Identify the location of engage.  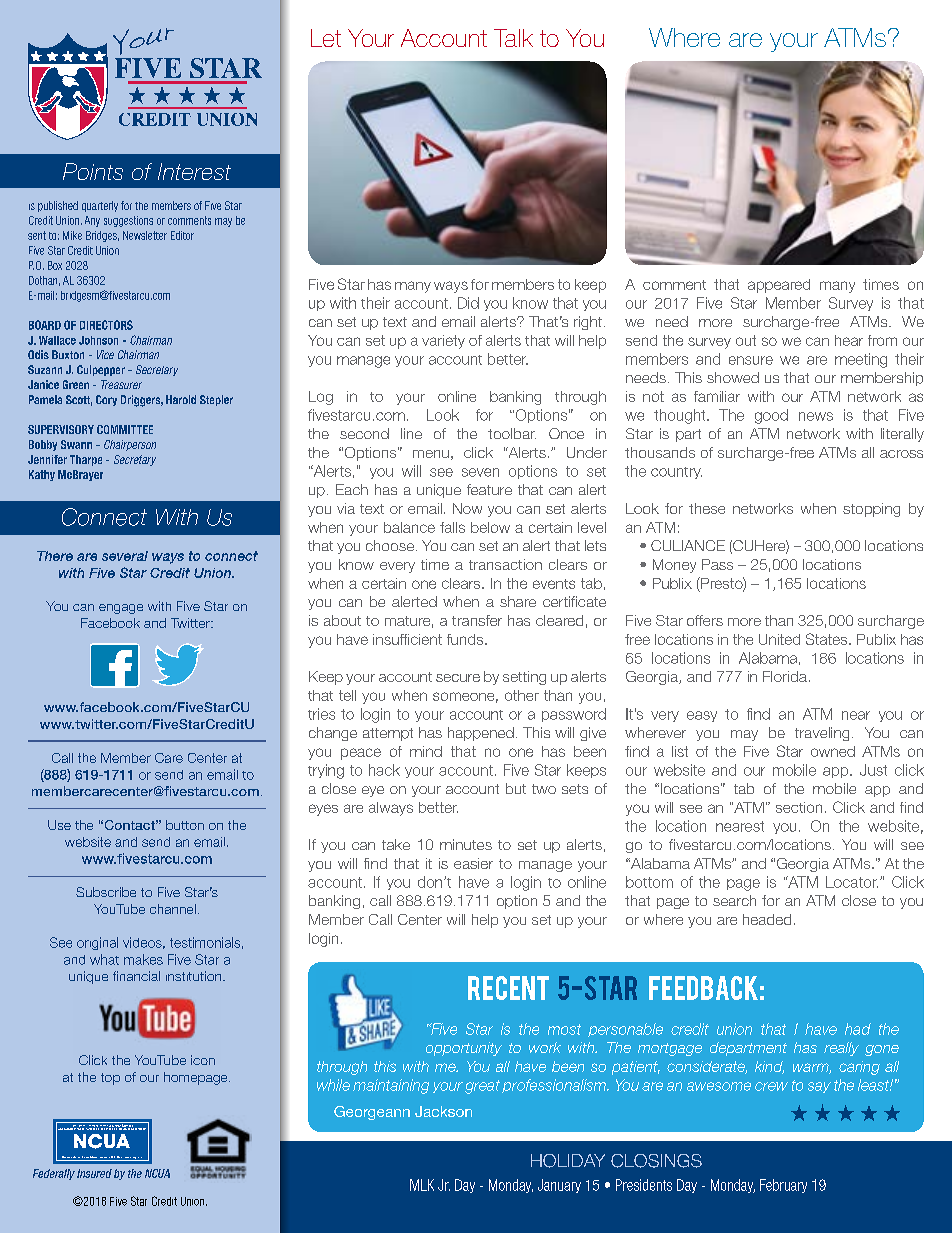
(121, 609).
